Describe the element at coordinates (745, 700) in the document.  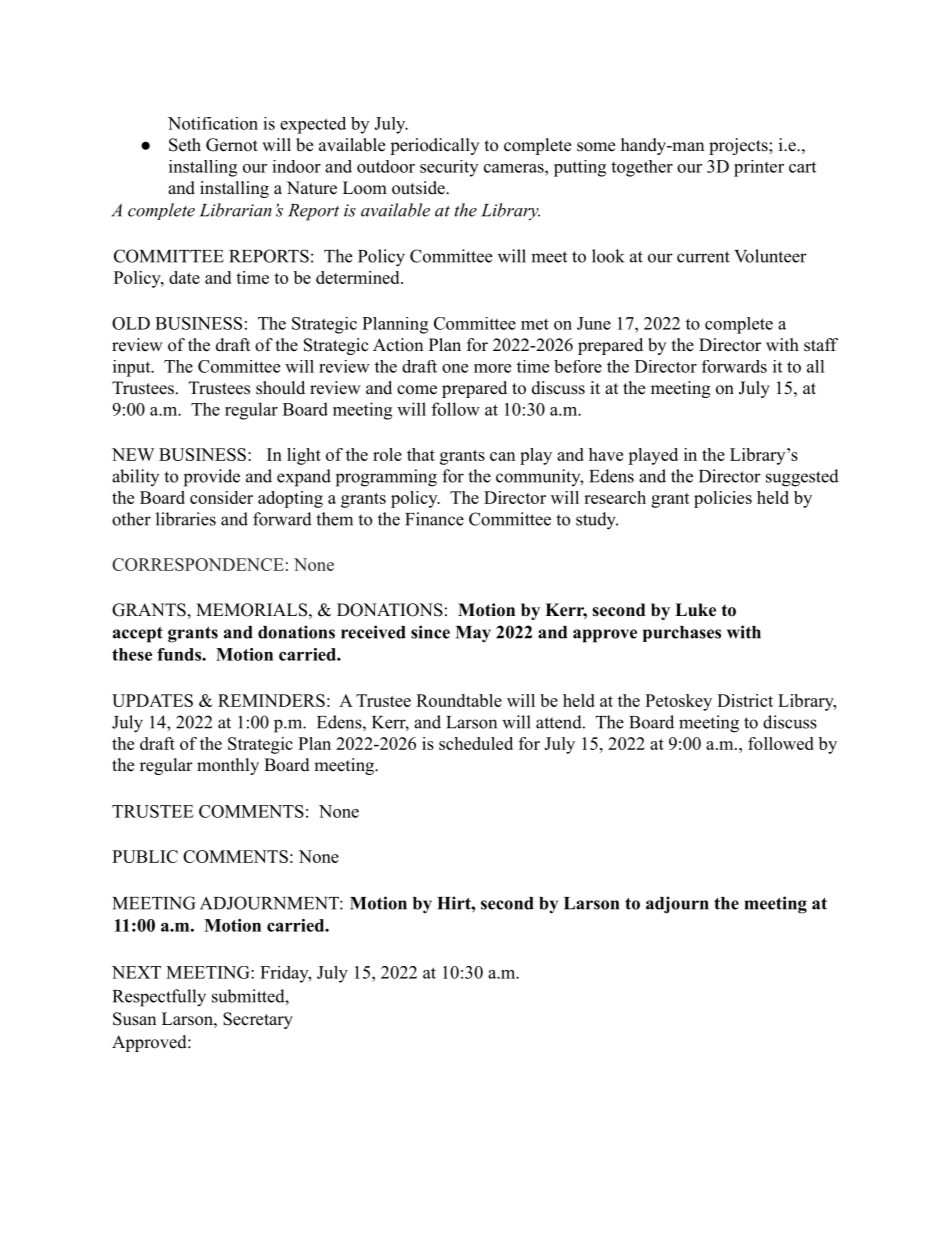
I see `District` at that location.
